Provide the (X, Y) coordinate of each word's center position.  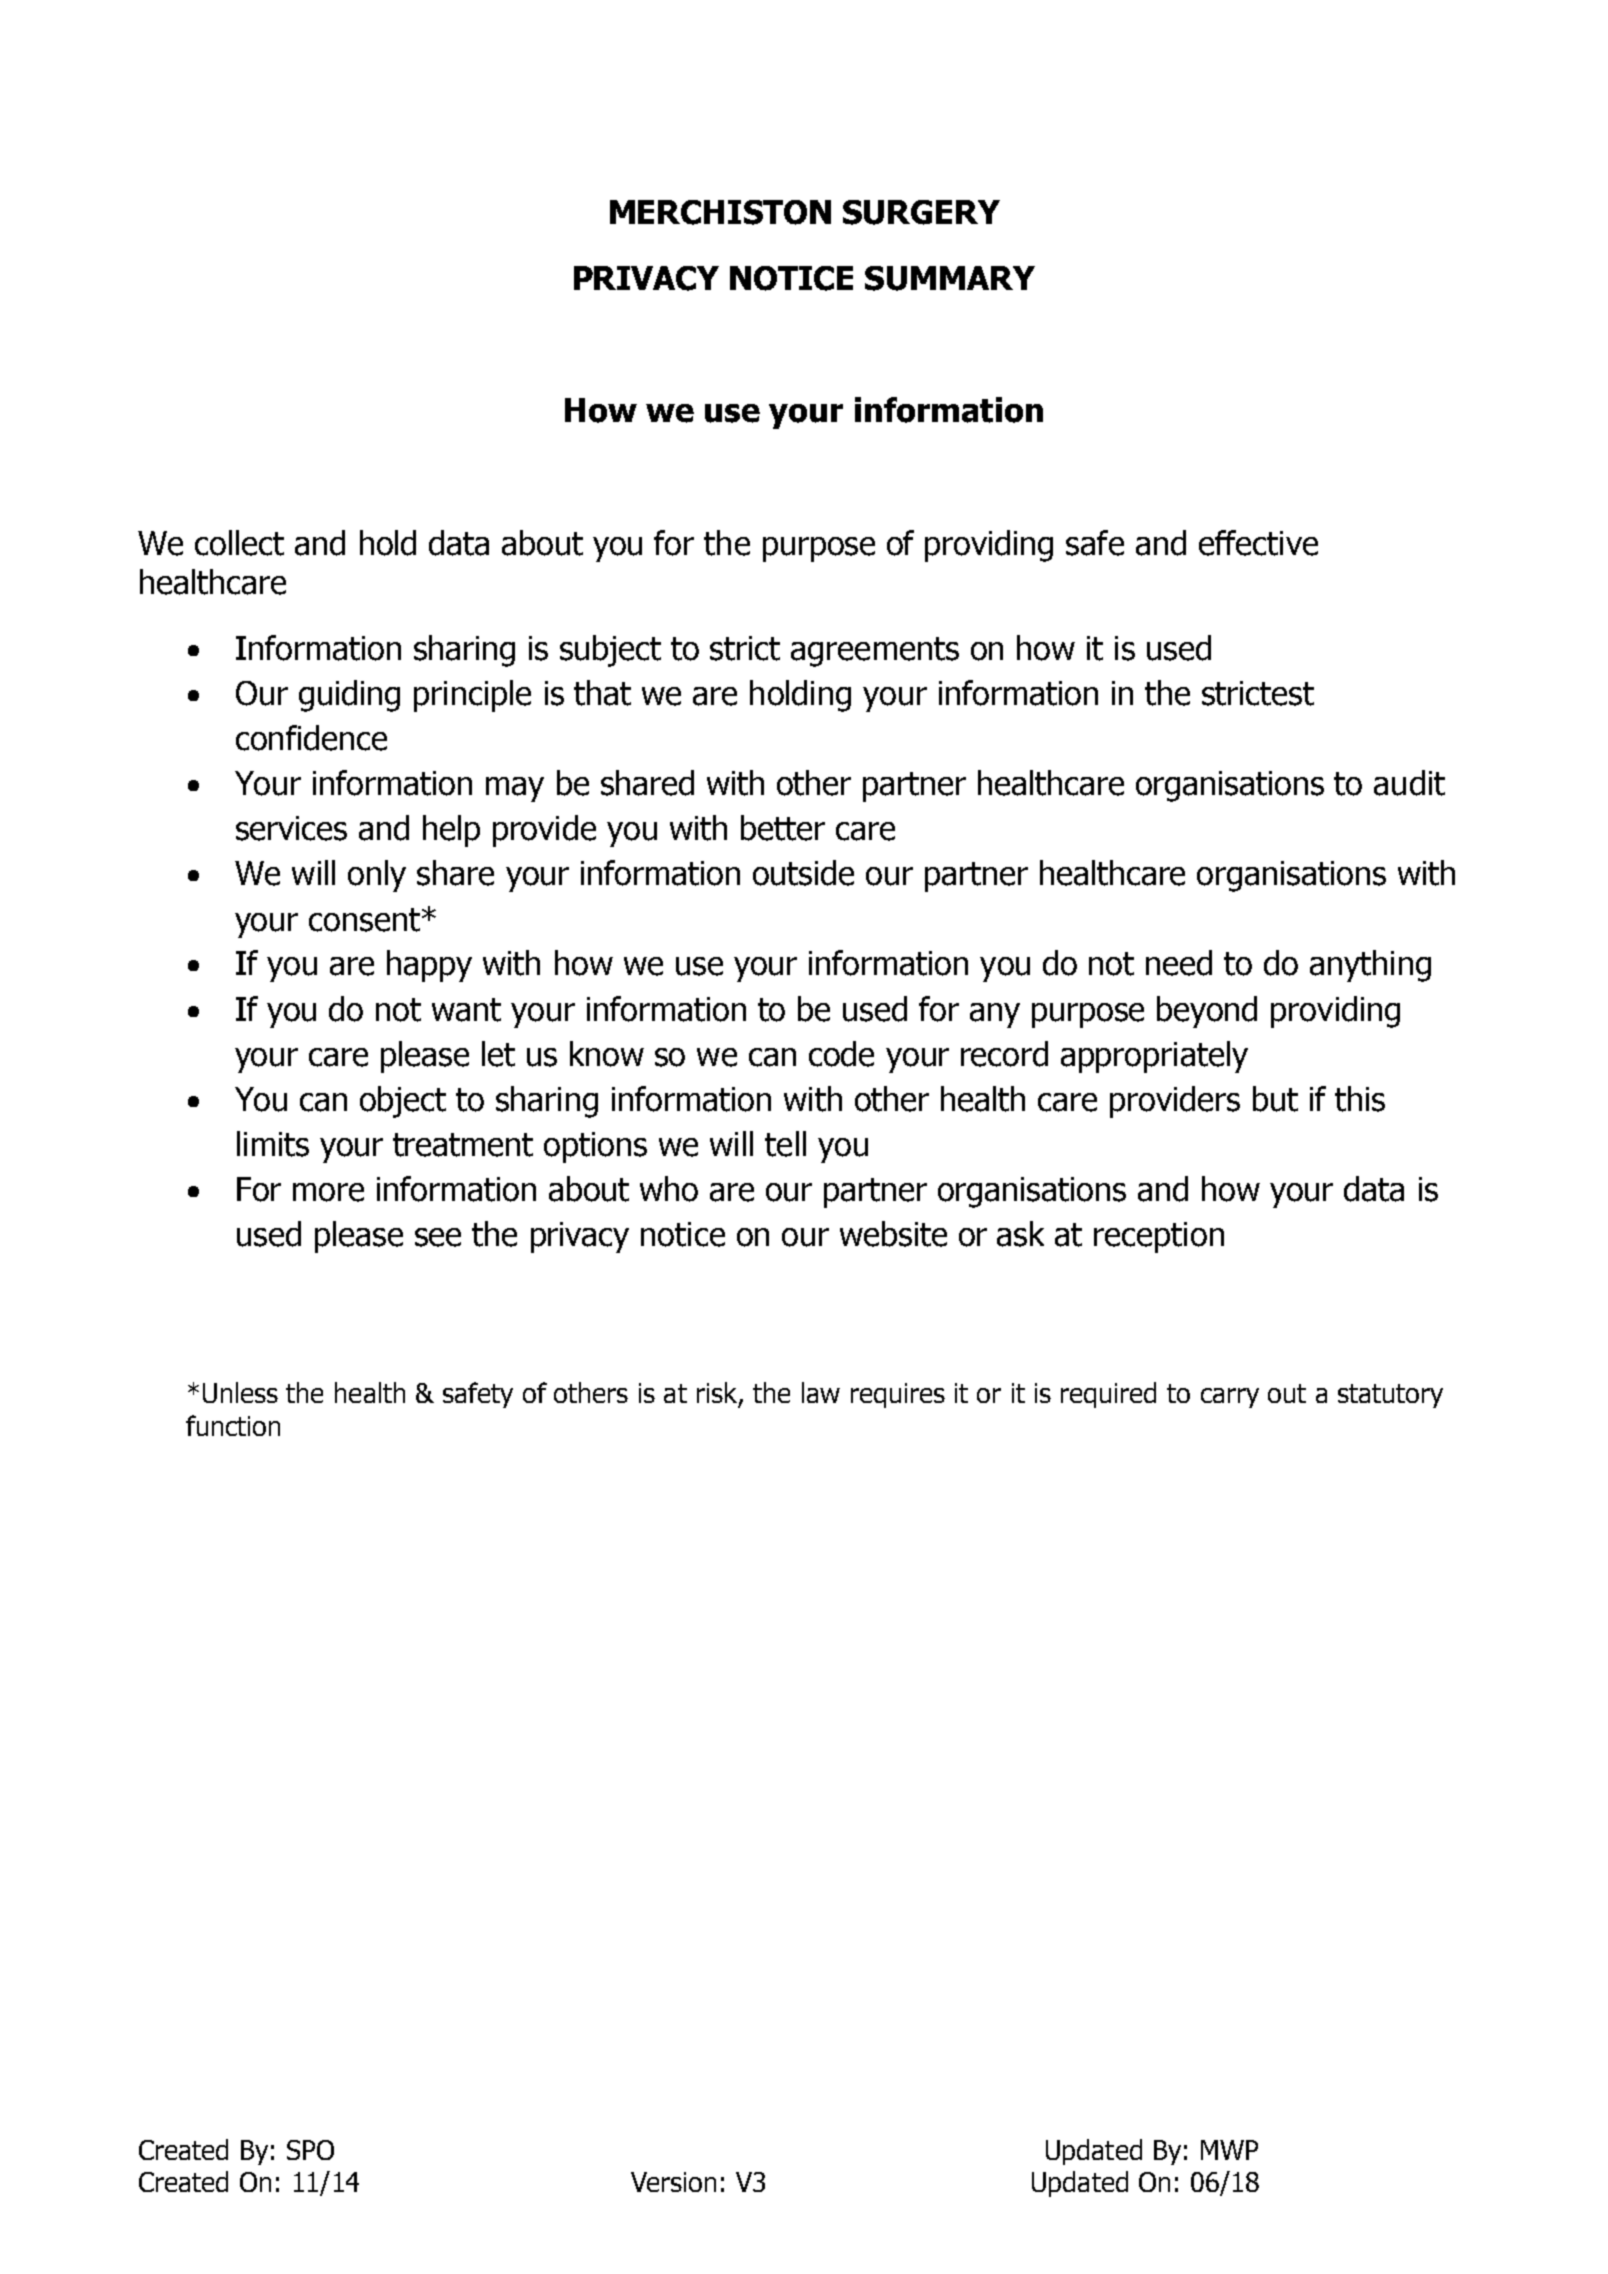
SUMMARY (950, 278)
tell (785, 1144)
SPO (310, 2150)
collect (239, 543)
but (1275, 1099)
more (328, 1192)
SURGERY (921, 212)
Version (673, 2182)
